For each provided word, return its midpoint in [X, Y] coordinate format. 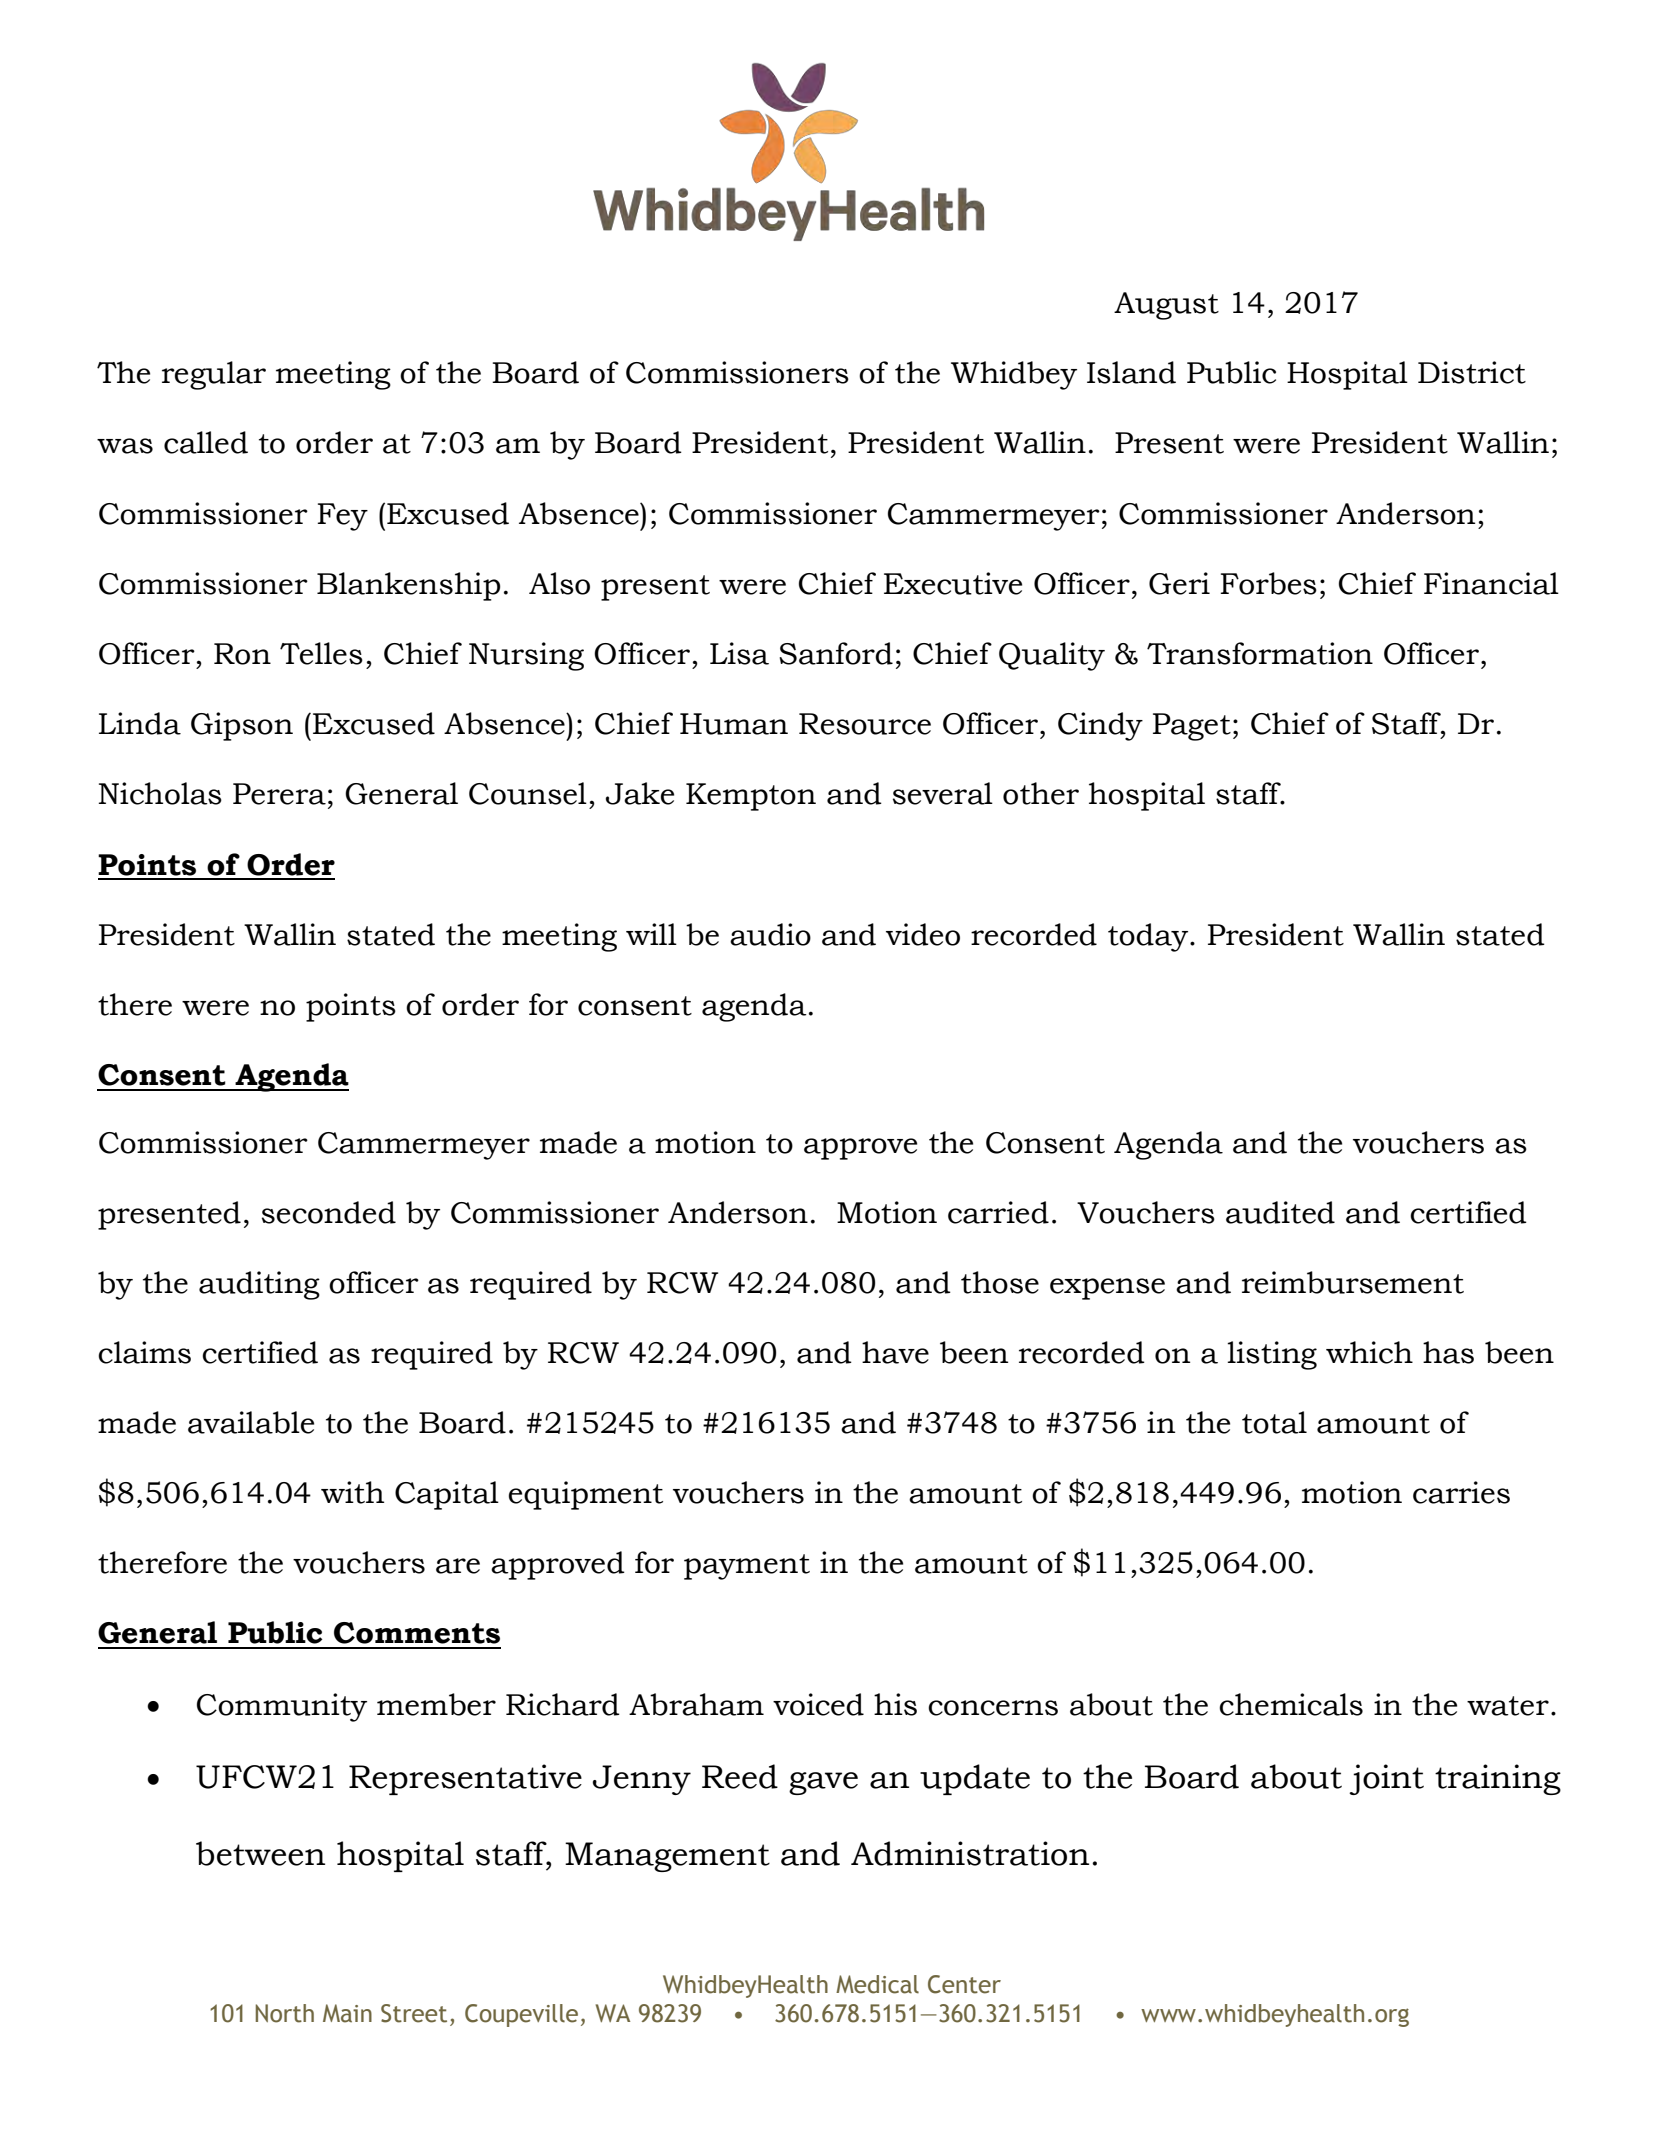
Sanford [836, 653]
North [285, 2013]
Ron [242, 654]
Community [282, 1707]
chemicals [1291, 1704]
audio [770, 934]
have [895, 1352]
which [1369, 1352]
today [1149, 937]
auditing [259, 1285]
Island [1131, 372]
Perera [279, 794]
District [1472, 372]
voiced [818, 1704]
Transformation [1260, 653]
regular [214, 375]
